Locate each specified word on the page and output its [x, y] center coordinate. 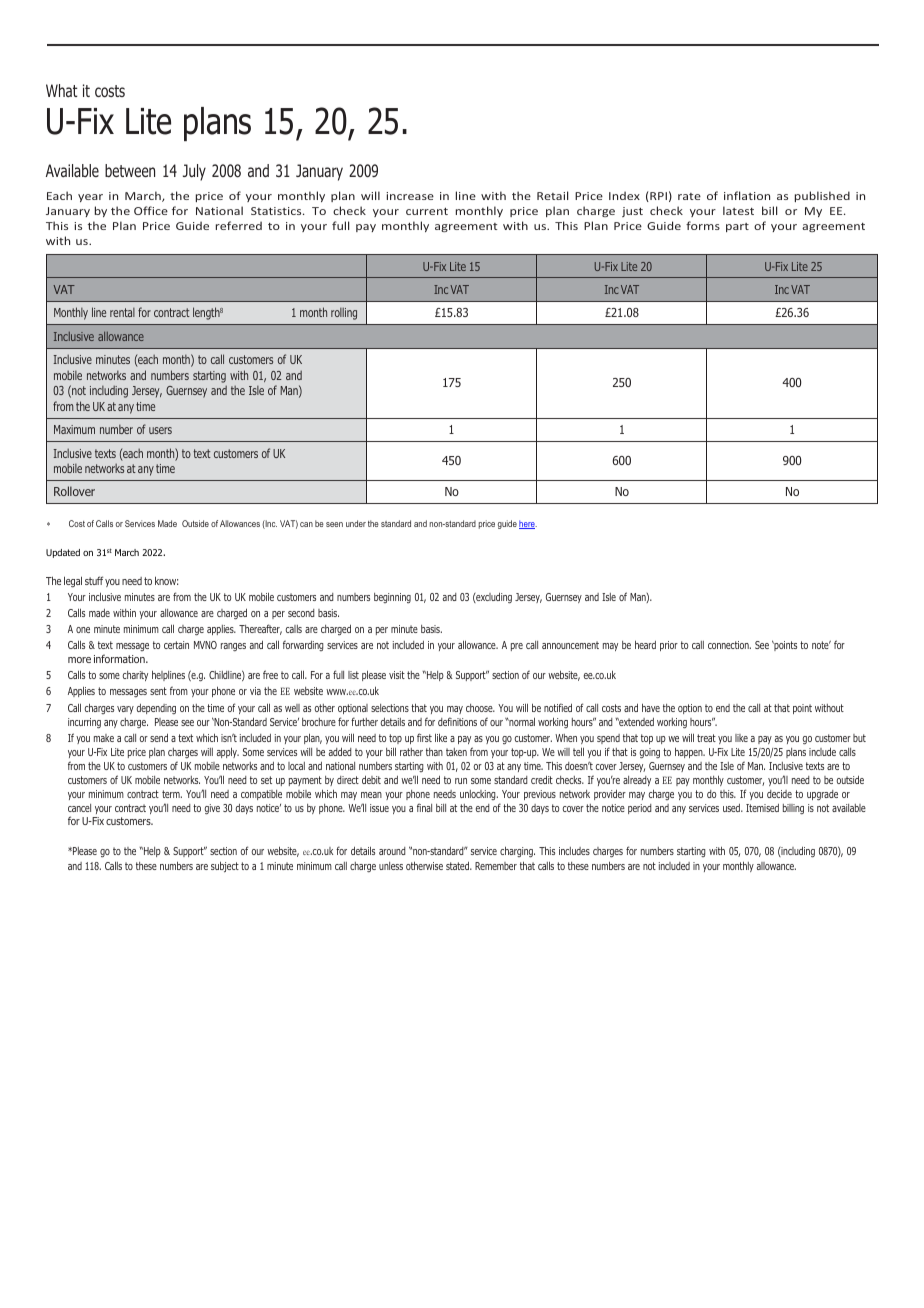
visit [397, 675]
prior [669, 646]
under [356, 523]
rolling [344, 314]
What [62, 90]
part [737, 227]
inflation [747, 195]
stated [459, 865]
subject [225, 866]
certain [176, 645]
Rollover [74, 491]
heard [645, 644]
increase [410, 196]
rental [122, 312]
